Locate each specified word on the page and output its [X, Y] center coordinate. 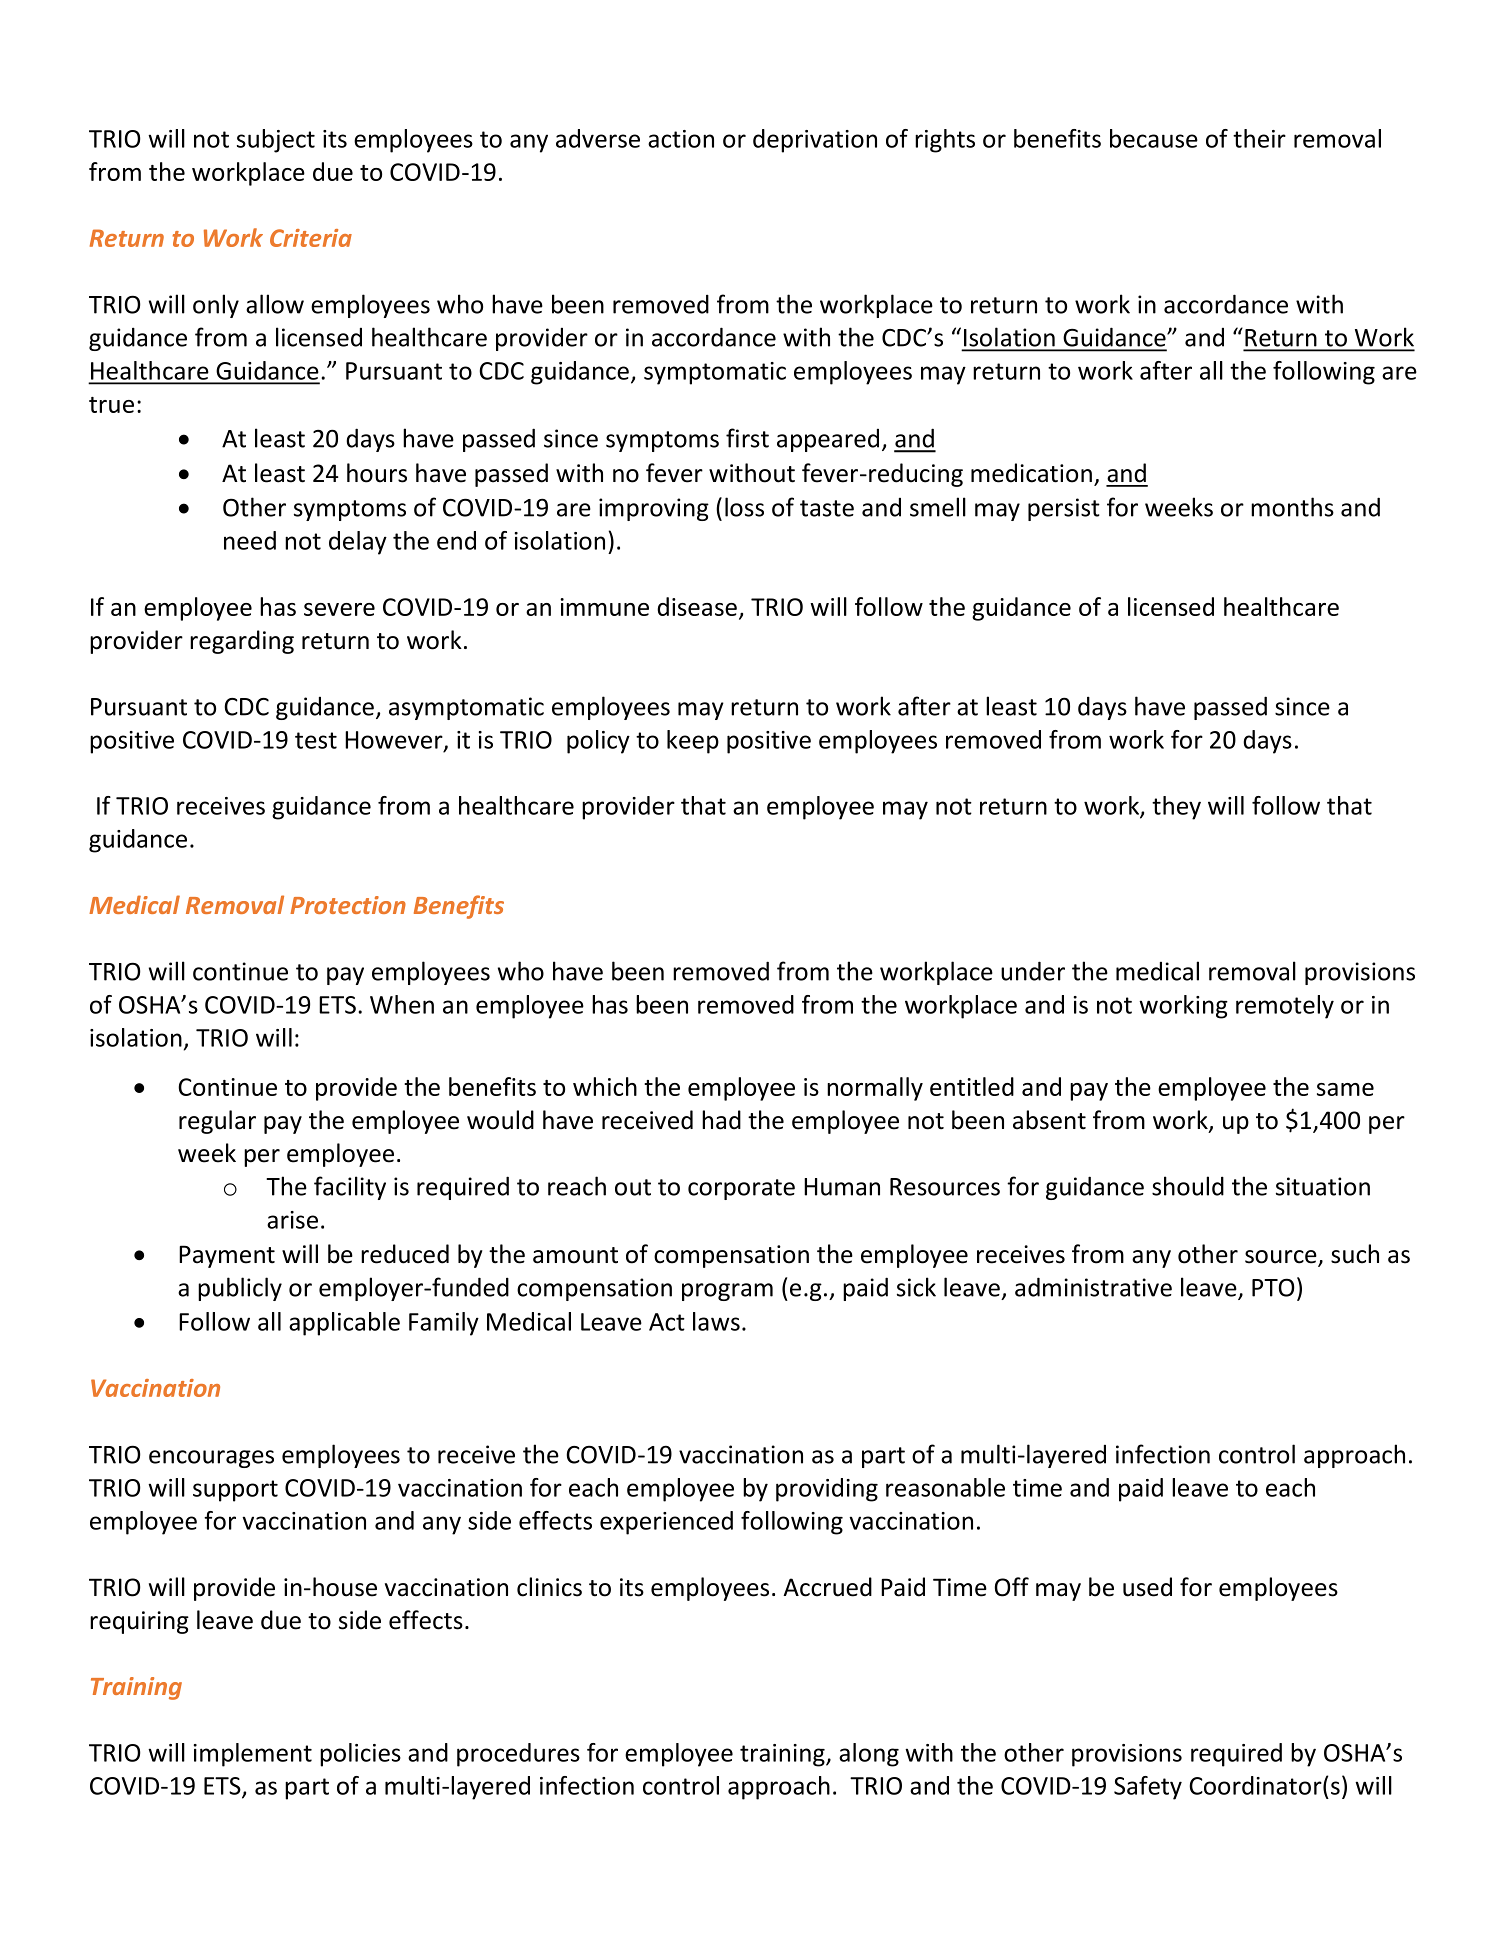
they [1176, 808]
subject [276, 141]
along [869, 1755]
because [1154, 138]
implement [252, 1755]
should [1188, 1186]
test [316, 740]
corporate [741, 1189]
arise [292, 1220]
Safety [1148, 1788]
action [681, 139]
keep [693, 742]
